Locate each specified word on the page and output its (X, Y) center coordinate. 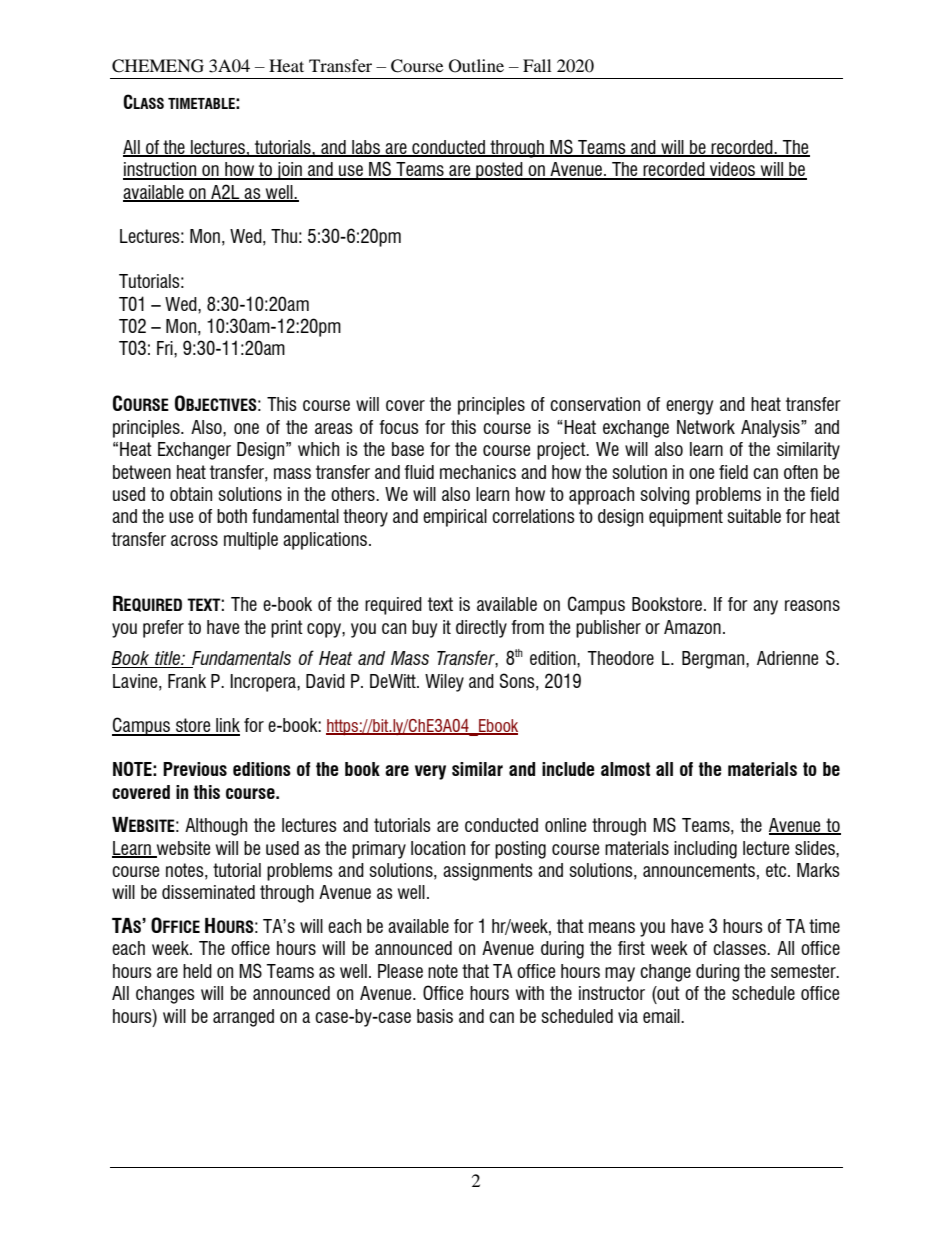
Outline (476, 66)
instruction (161, 170)
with (530, 993)
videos (733, 170)
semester (804, 971)
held (197, 971)
